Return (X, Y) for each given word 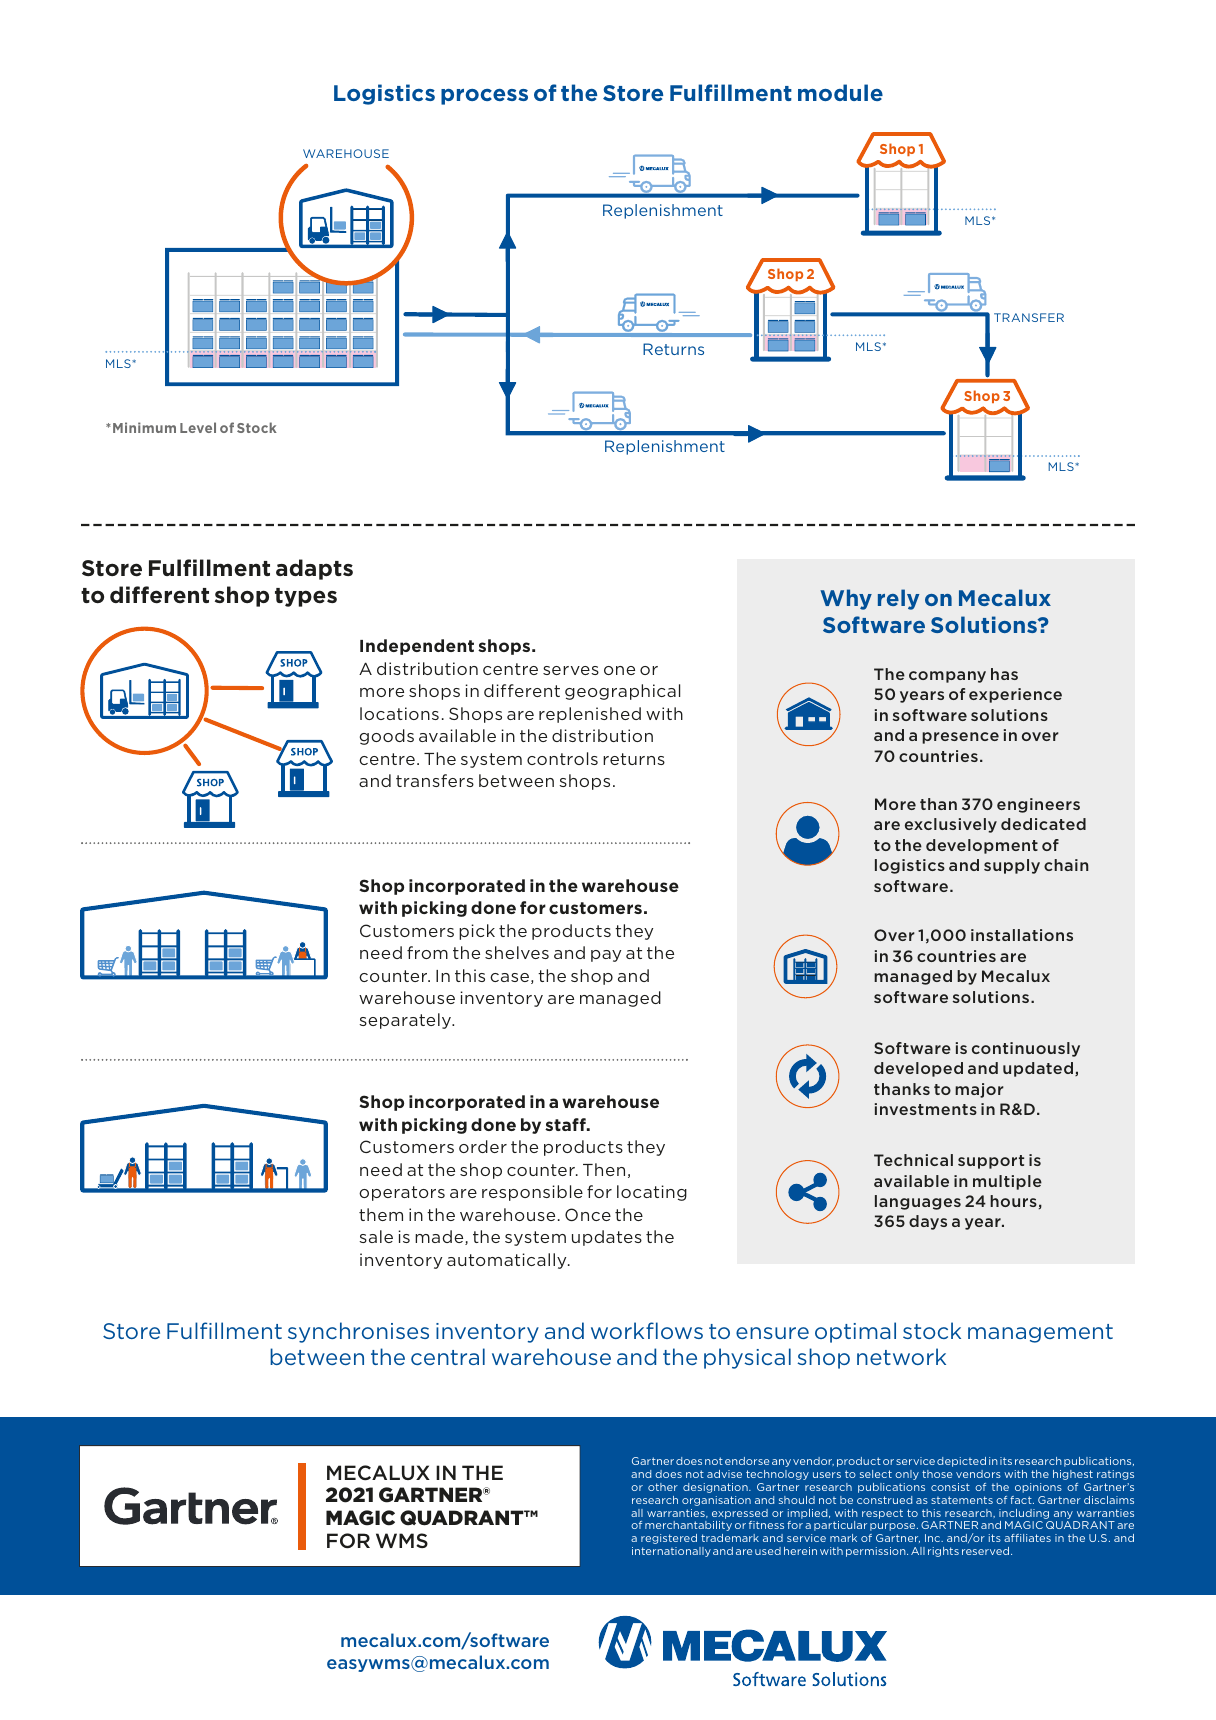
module (840, 92)
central (448, 1356)
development (982, 846)
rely (898, 599)
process (484, 97)
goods (387, 737)
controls (562, 758)
